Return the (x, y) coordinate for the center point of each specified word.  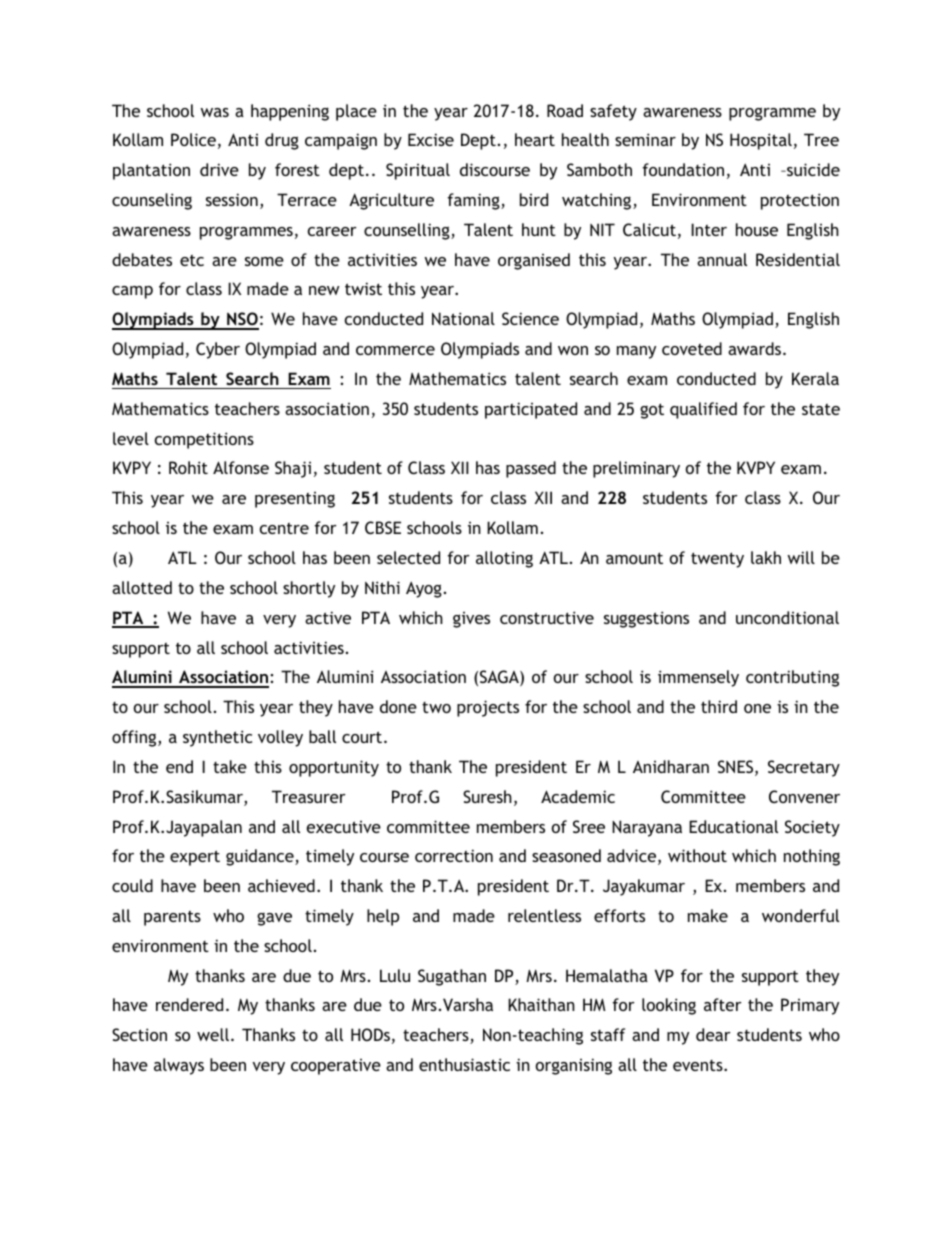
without (697, 855)
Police (193, 139)
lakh (766, 557)
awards (756, 348)
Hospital (761, 141)
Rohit (188, 467)
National (463, 318)
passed (531, 469)
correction (454, 855)
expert (195, 858)
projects (488, 708)
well (213, 1034)
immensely (698, 678)
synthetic (217, 738)
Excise (431, 139)
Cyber (218, 350)
